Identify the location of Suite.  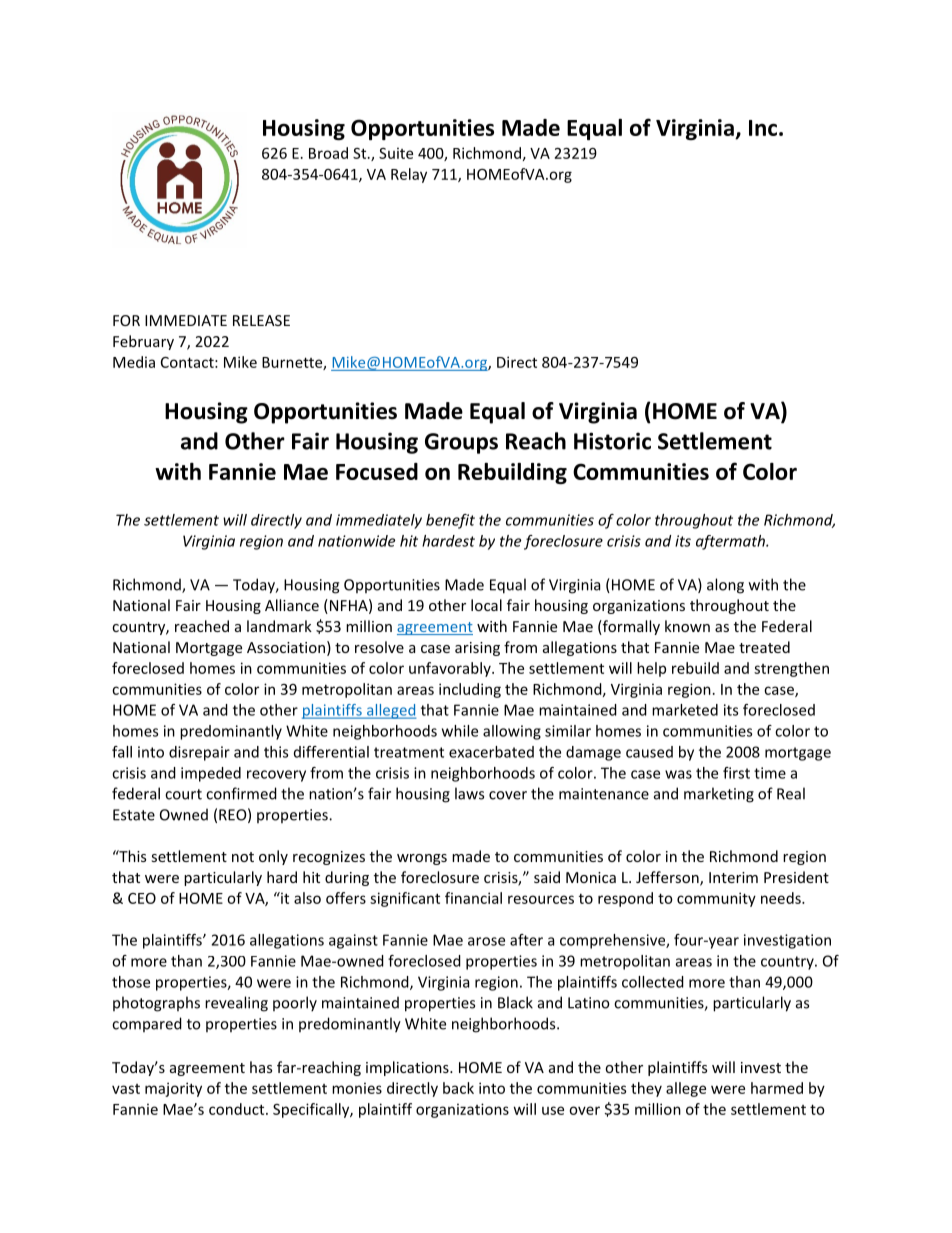
(396, 153).
